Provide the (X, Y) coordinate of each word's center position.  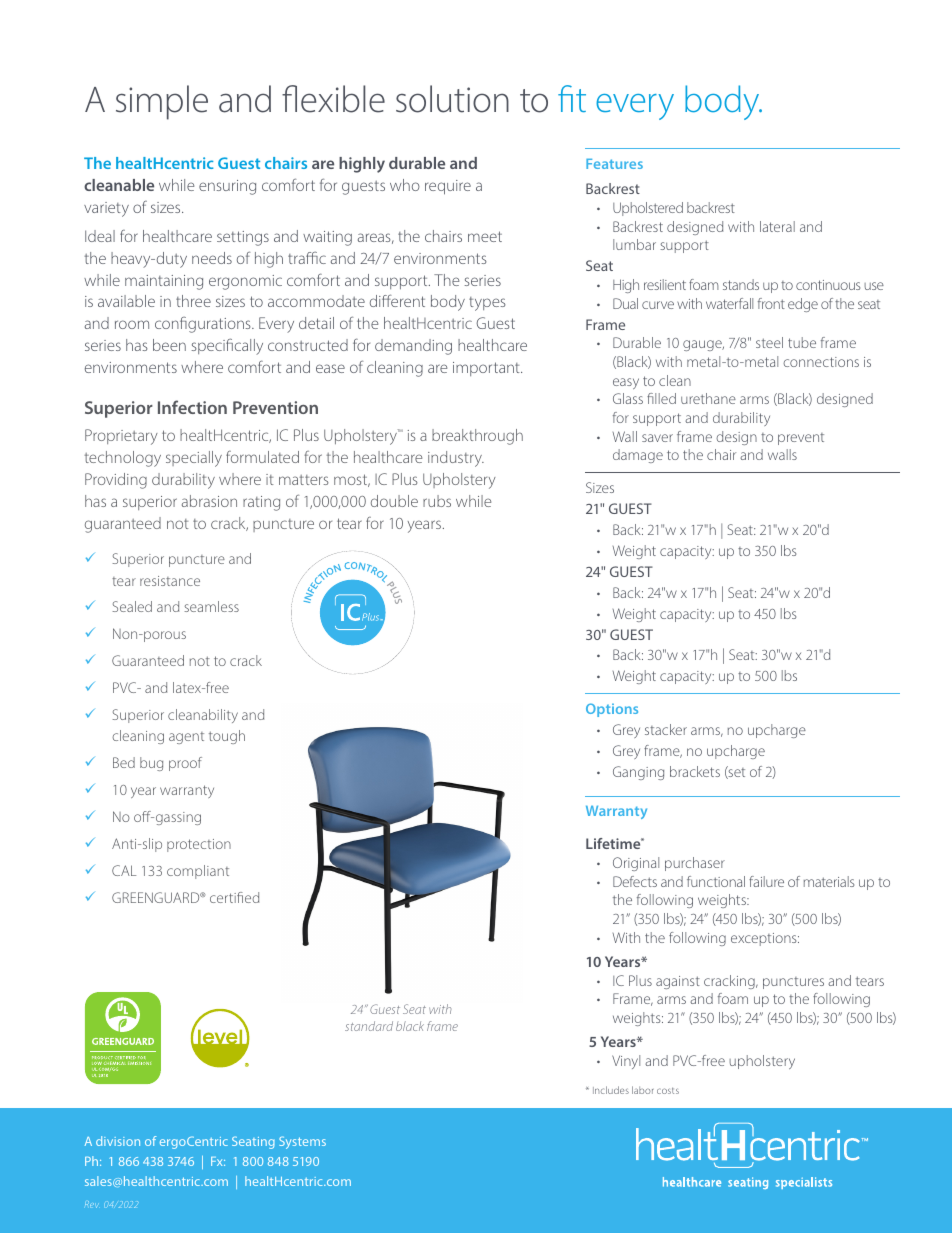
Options (612, 710)
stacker (666, 729)
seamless (211, 606)
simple (162, 102)
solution (452, 99)
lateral (777, 226)
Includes (611, 1090)
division (118, 1141)
